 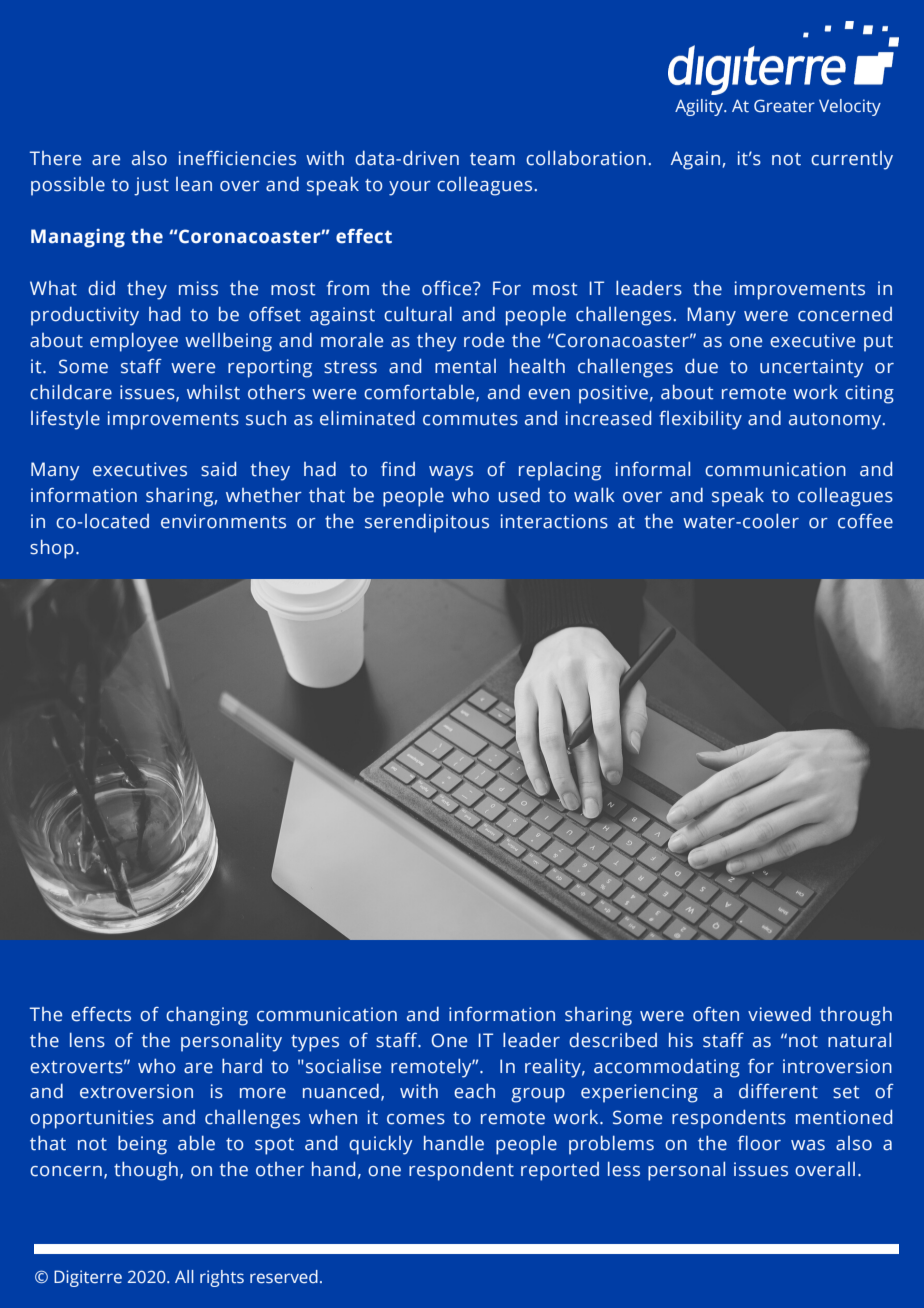 What do you see at coordinates (470, 419) in the page?
I see `commutes` at bounding box center [470, 419].
